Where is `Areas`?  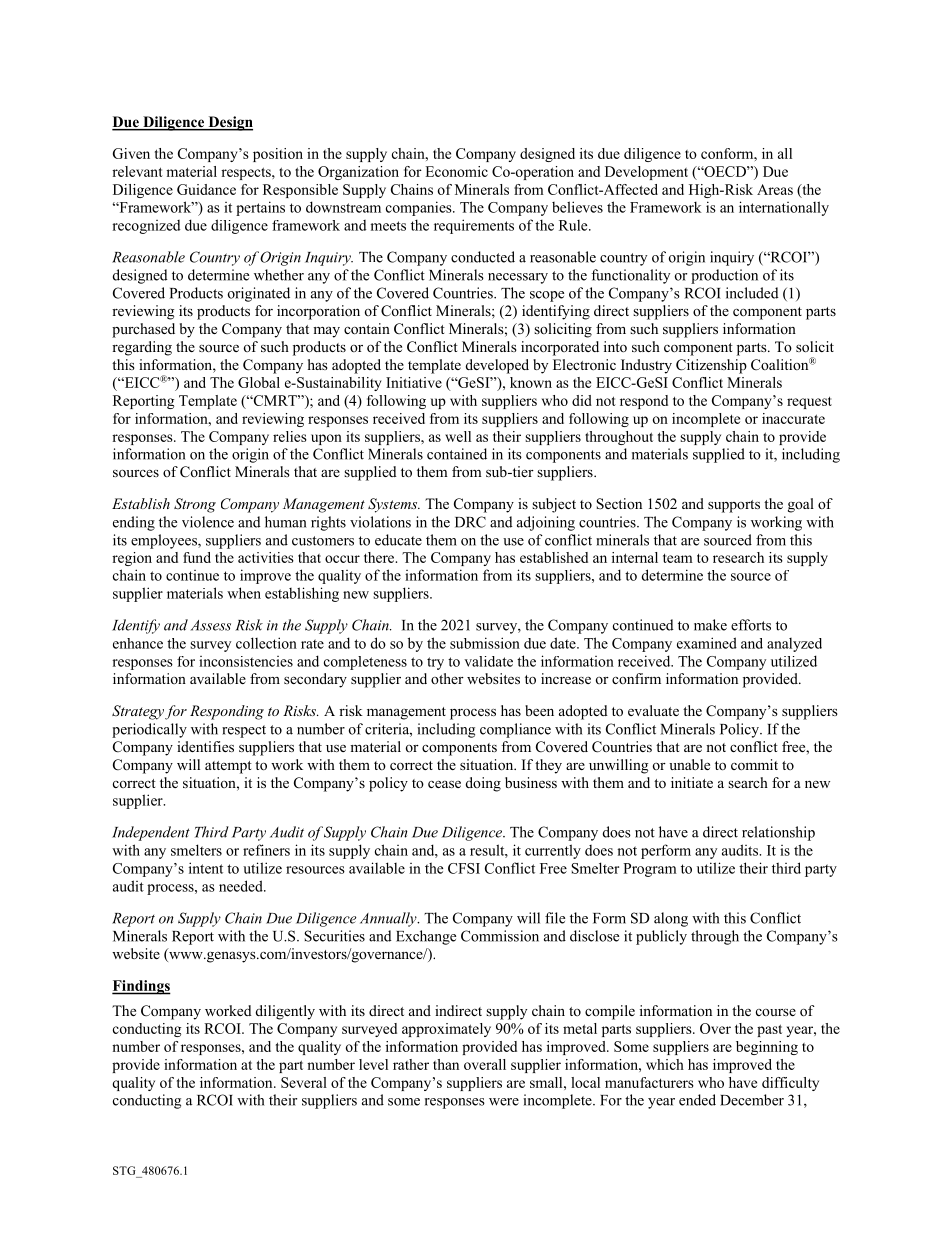 Areas is located at coordinates (775, 189).
